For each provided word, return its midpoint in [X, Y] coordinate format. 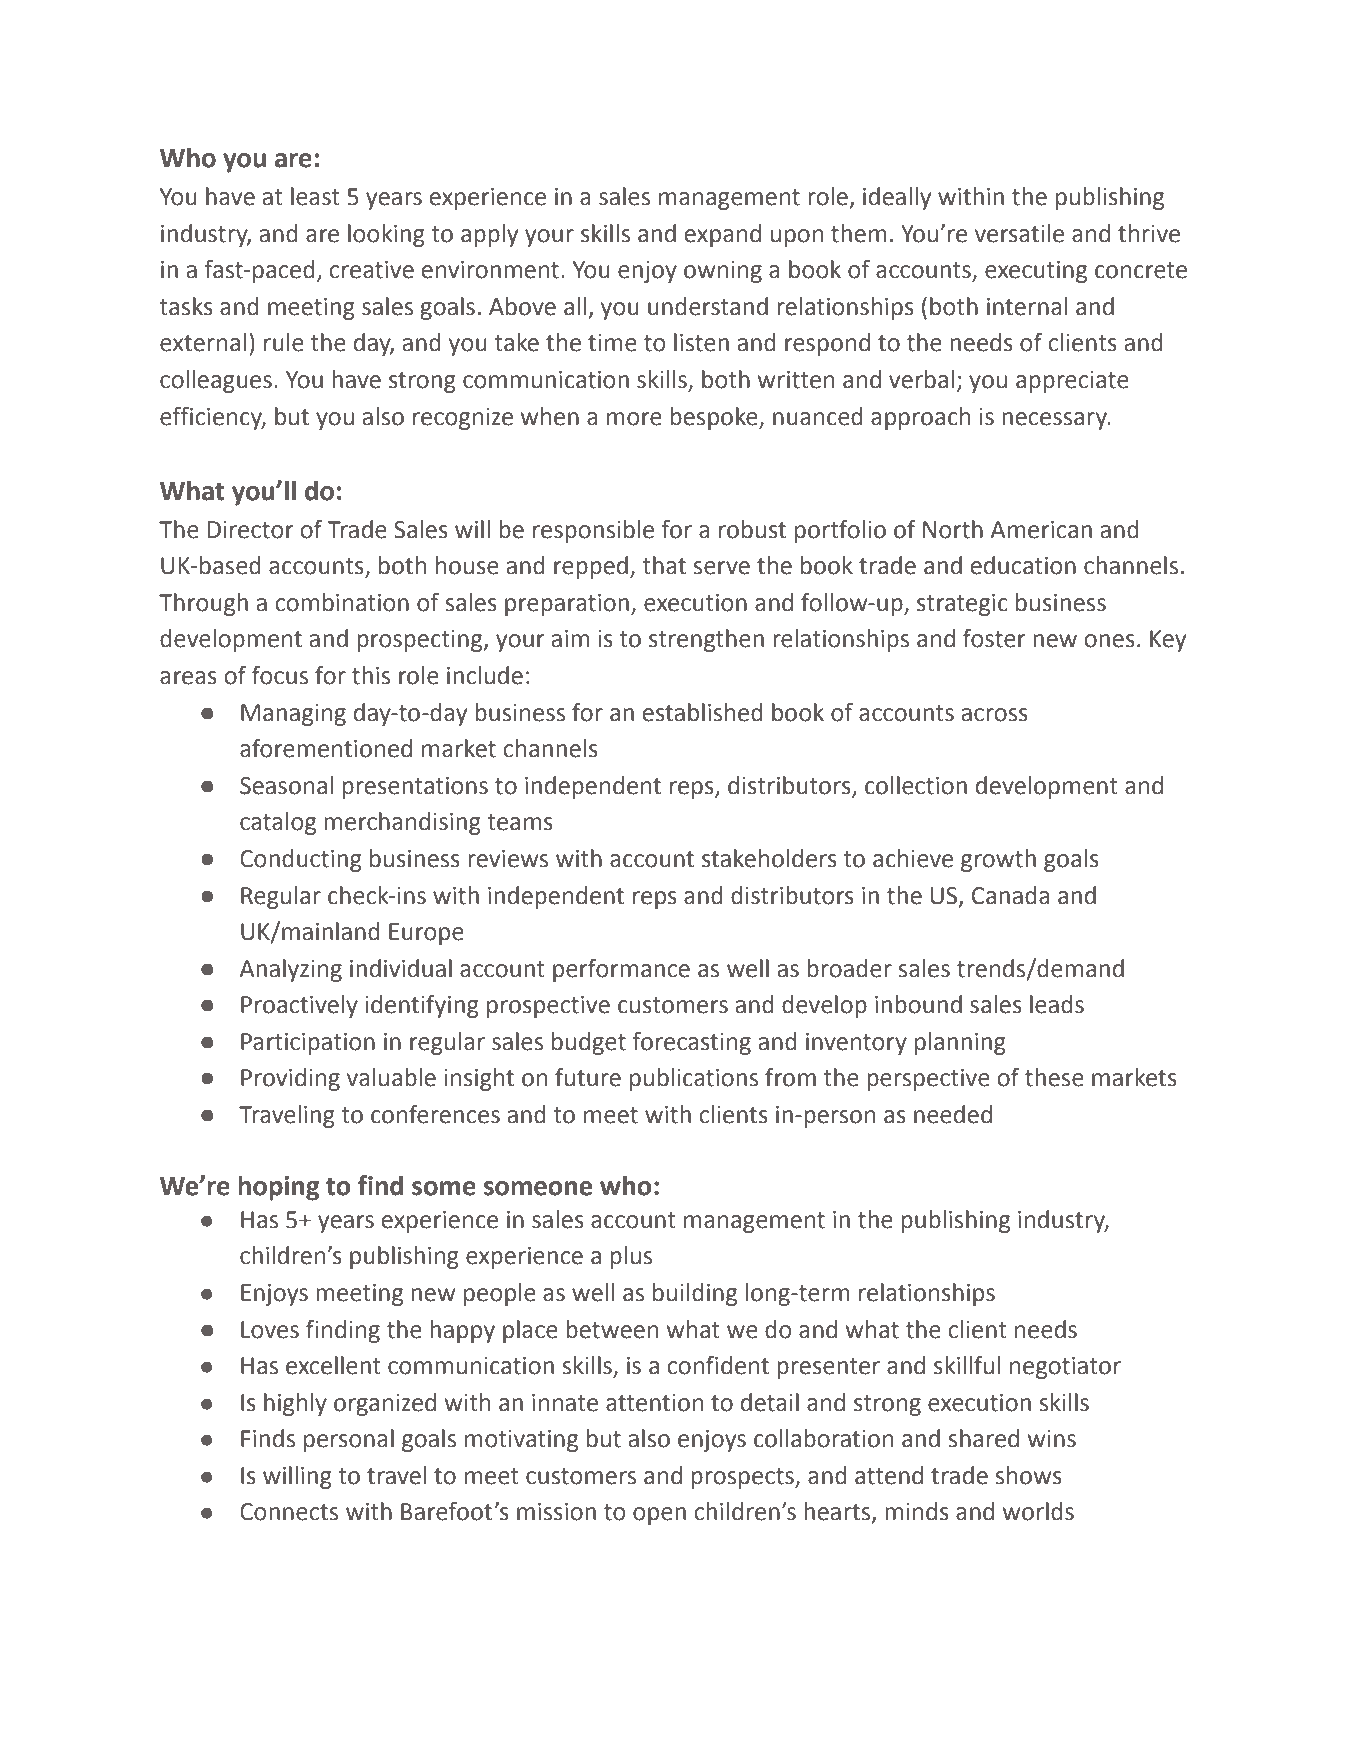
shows [1028, 1475]
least [315, 196]
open [659, 1516]
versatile [1019, 233]
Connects [289, 1512]
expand [723, 235]
